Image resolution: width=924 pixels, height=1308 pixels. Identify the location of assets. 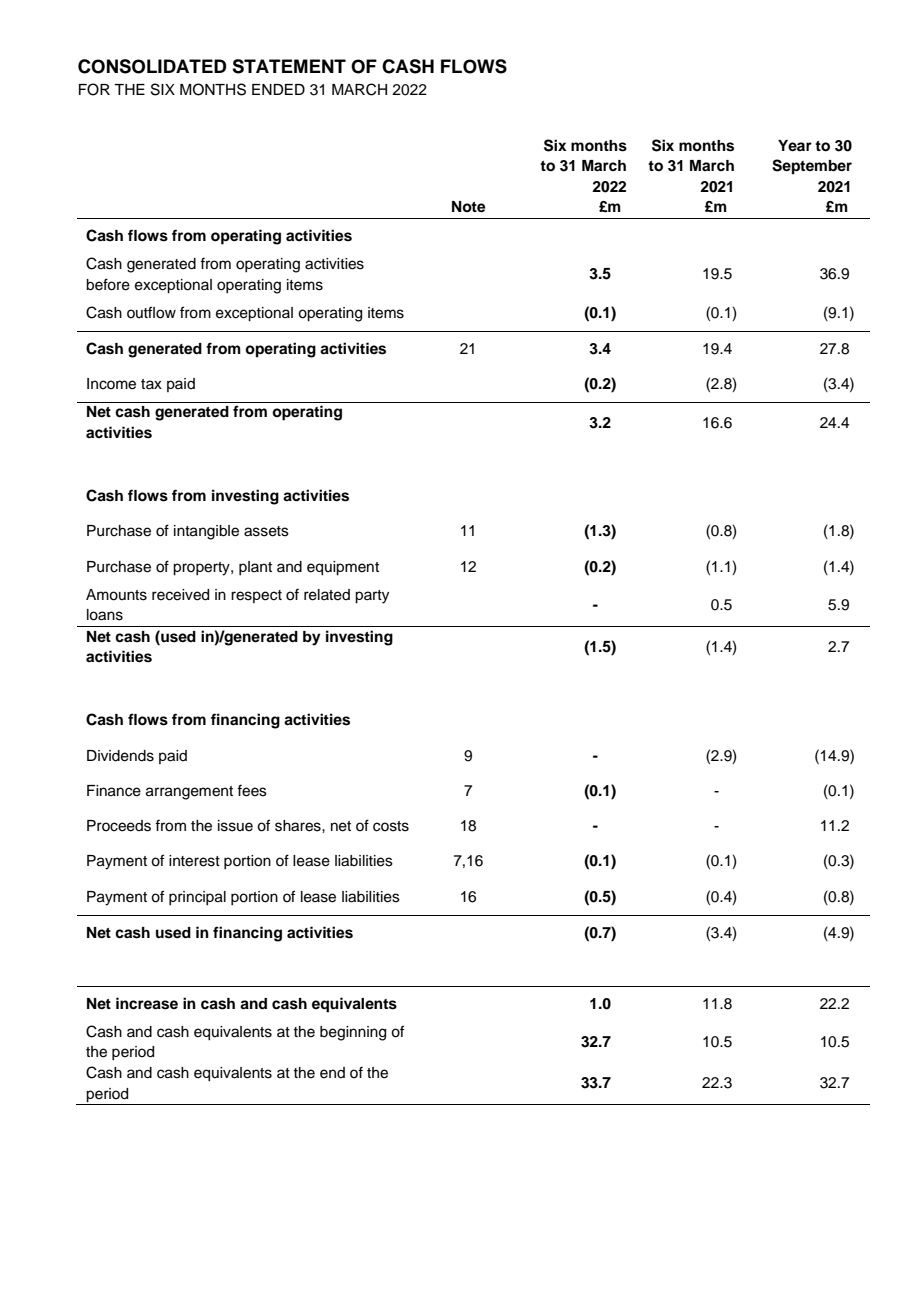
(266, 531).
